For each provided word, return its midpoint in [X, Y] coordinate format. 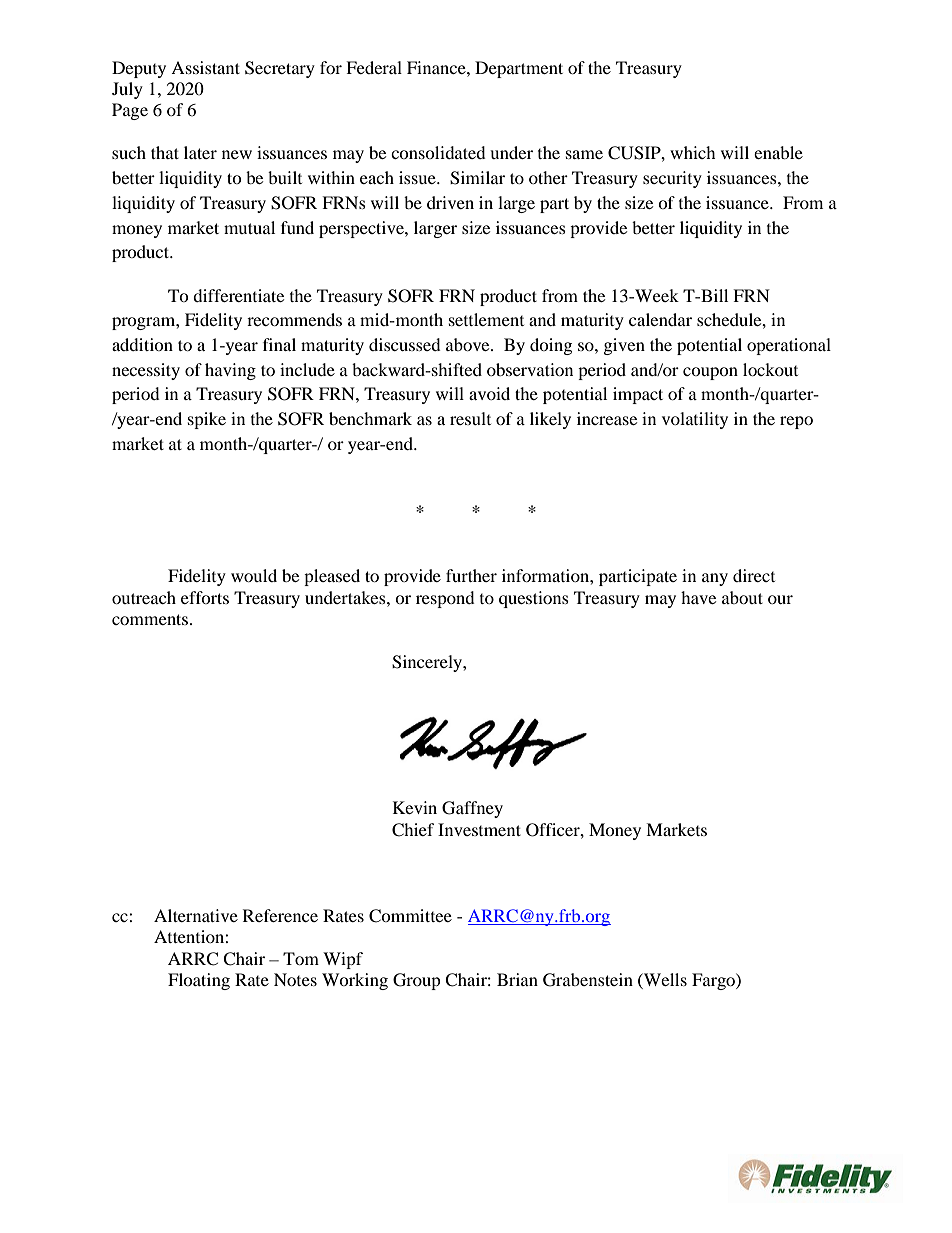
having [230, 371]
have [698, 597]
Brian [517, 979]
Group [417, 981]
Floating [199, 981]
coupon [710, 373]
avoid [489, 393]
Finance [437, 67]
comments [150, 619]
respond [445, 599]
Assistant [205, 67]
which [693, 152]
